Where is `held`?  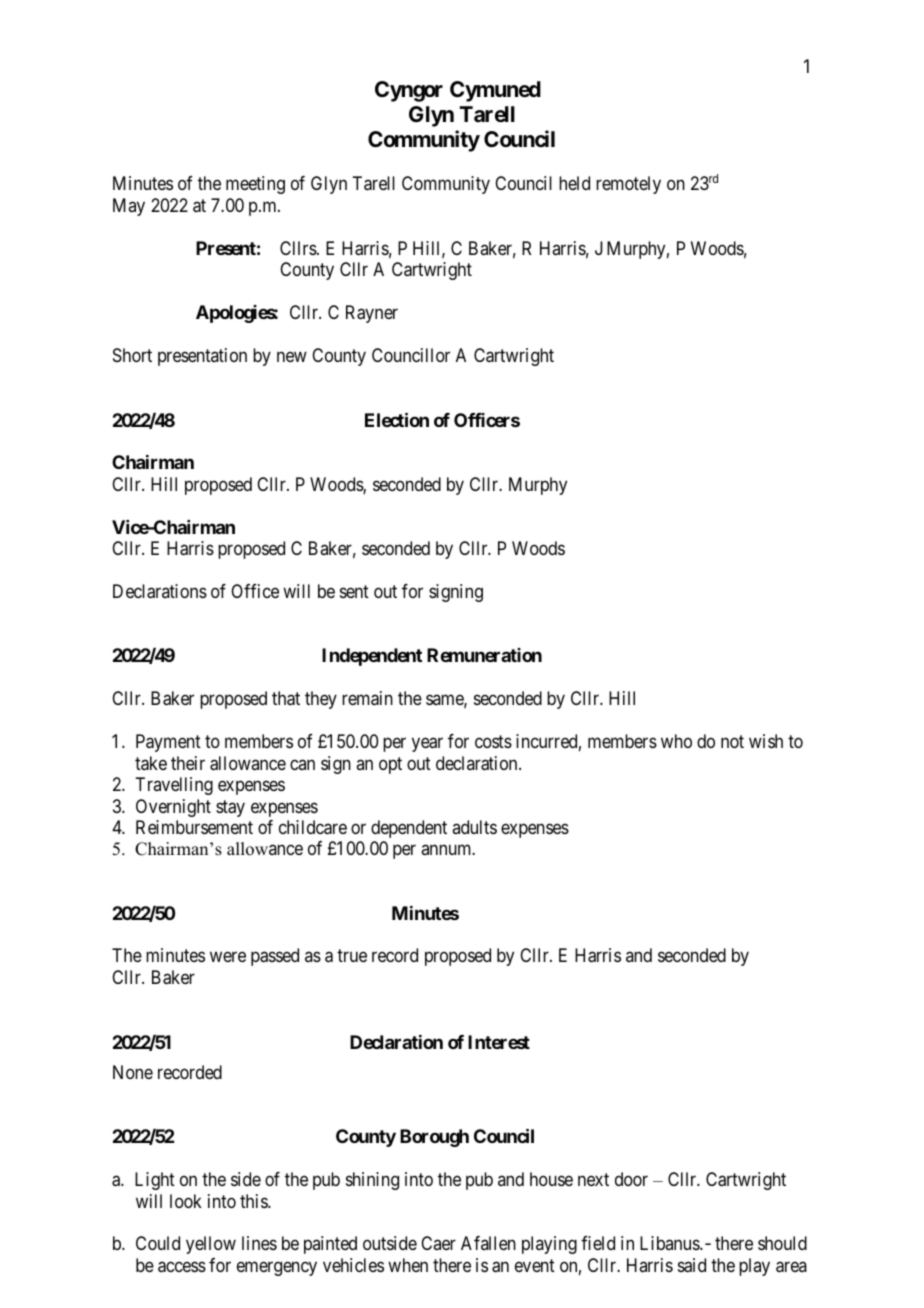 held is located at coordinates (574, 183).
